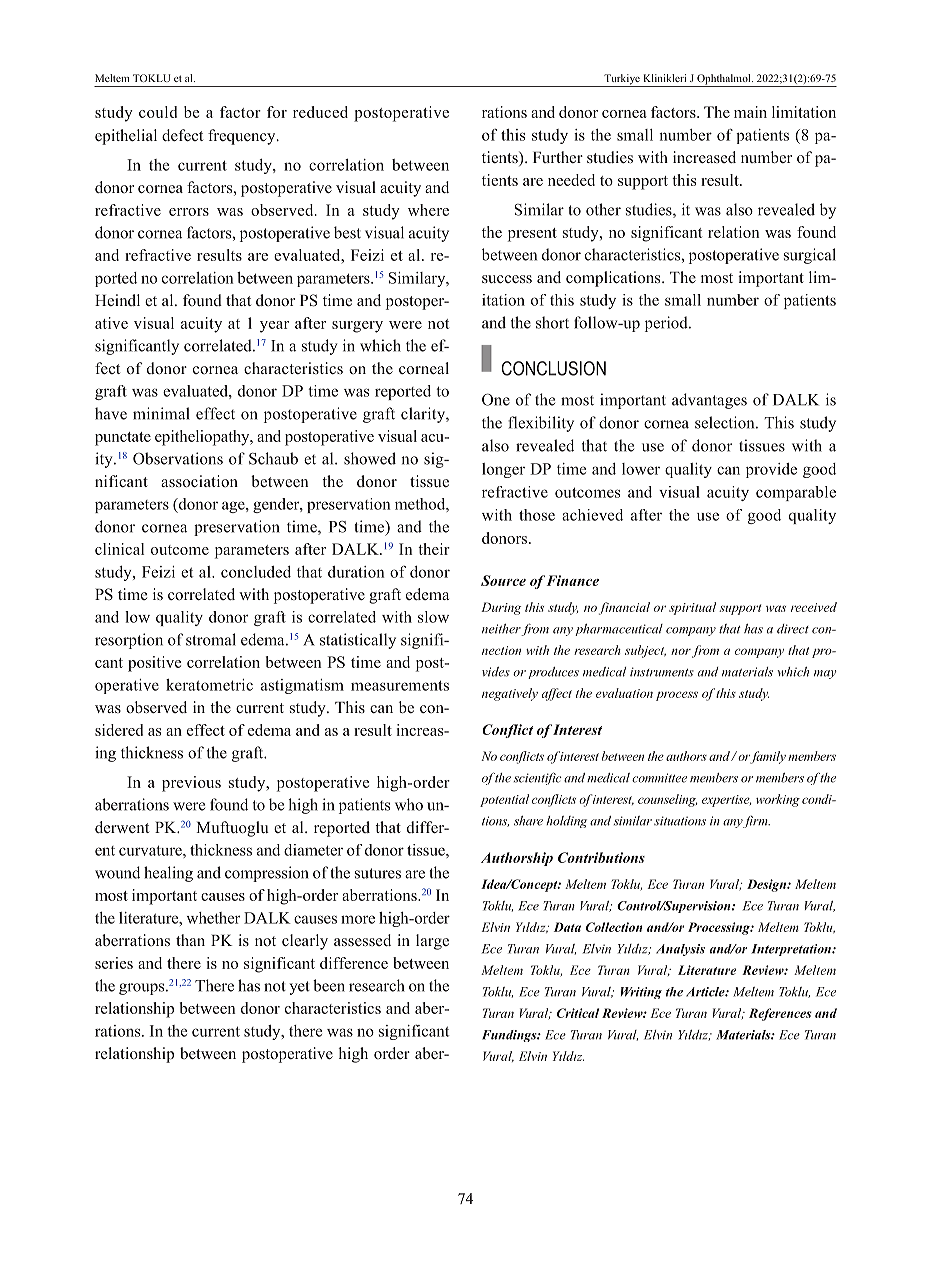  I want to click on instruments, so click(662, 672).
